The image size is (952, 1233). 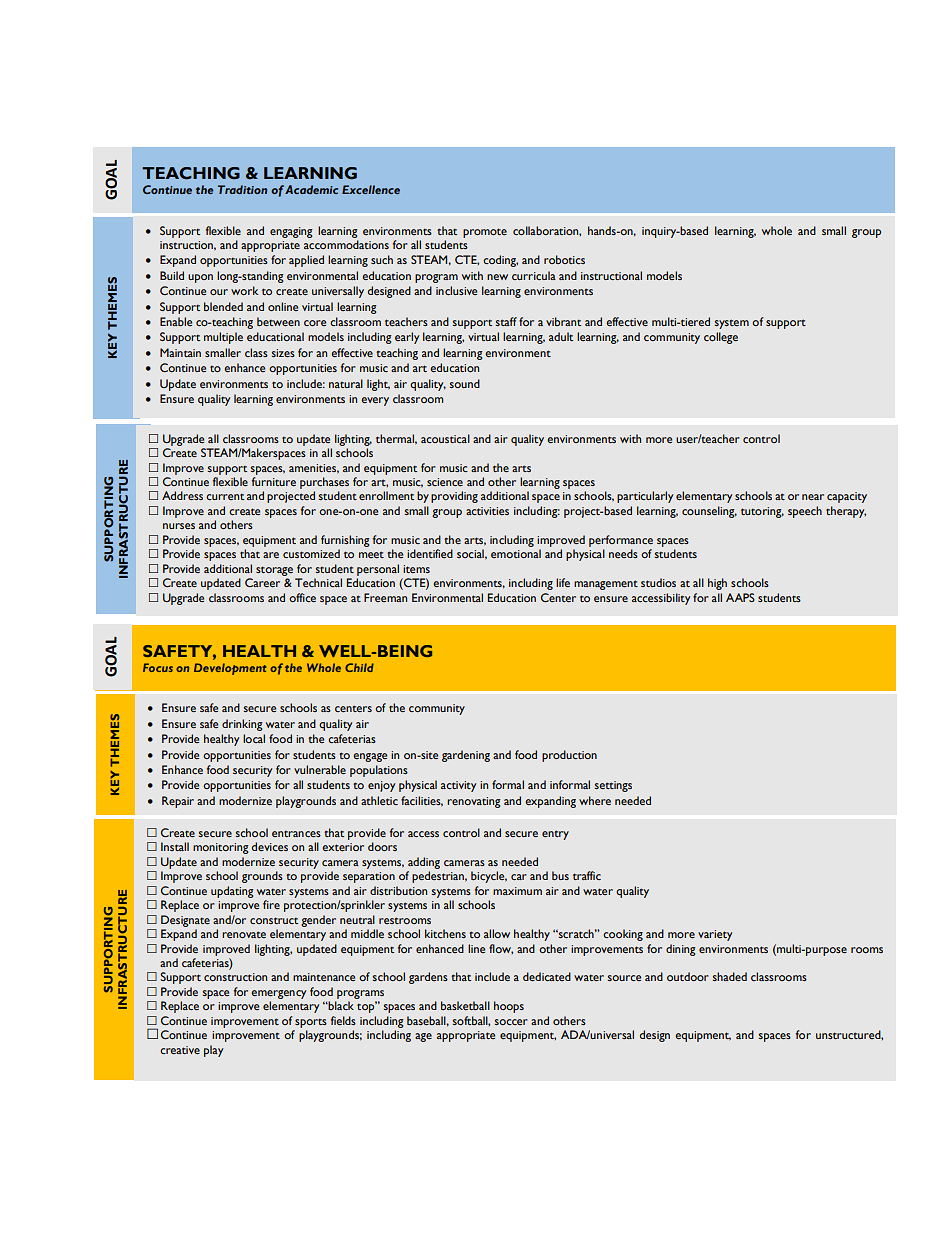 I want to click on near, so click(x=813, y=497).
